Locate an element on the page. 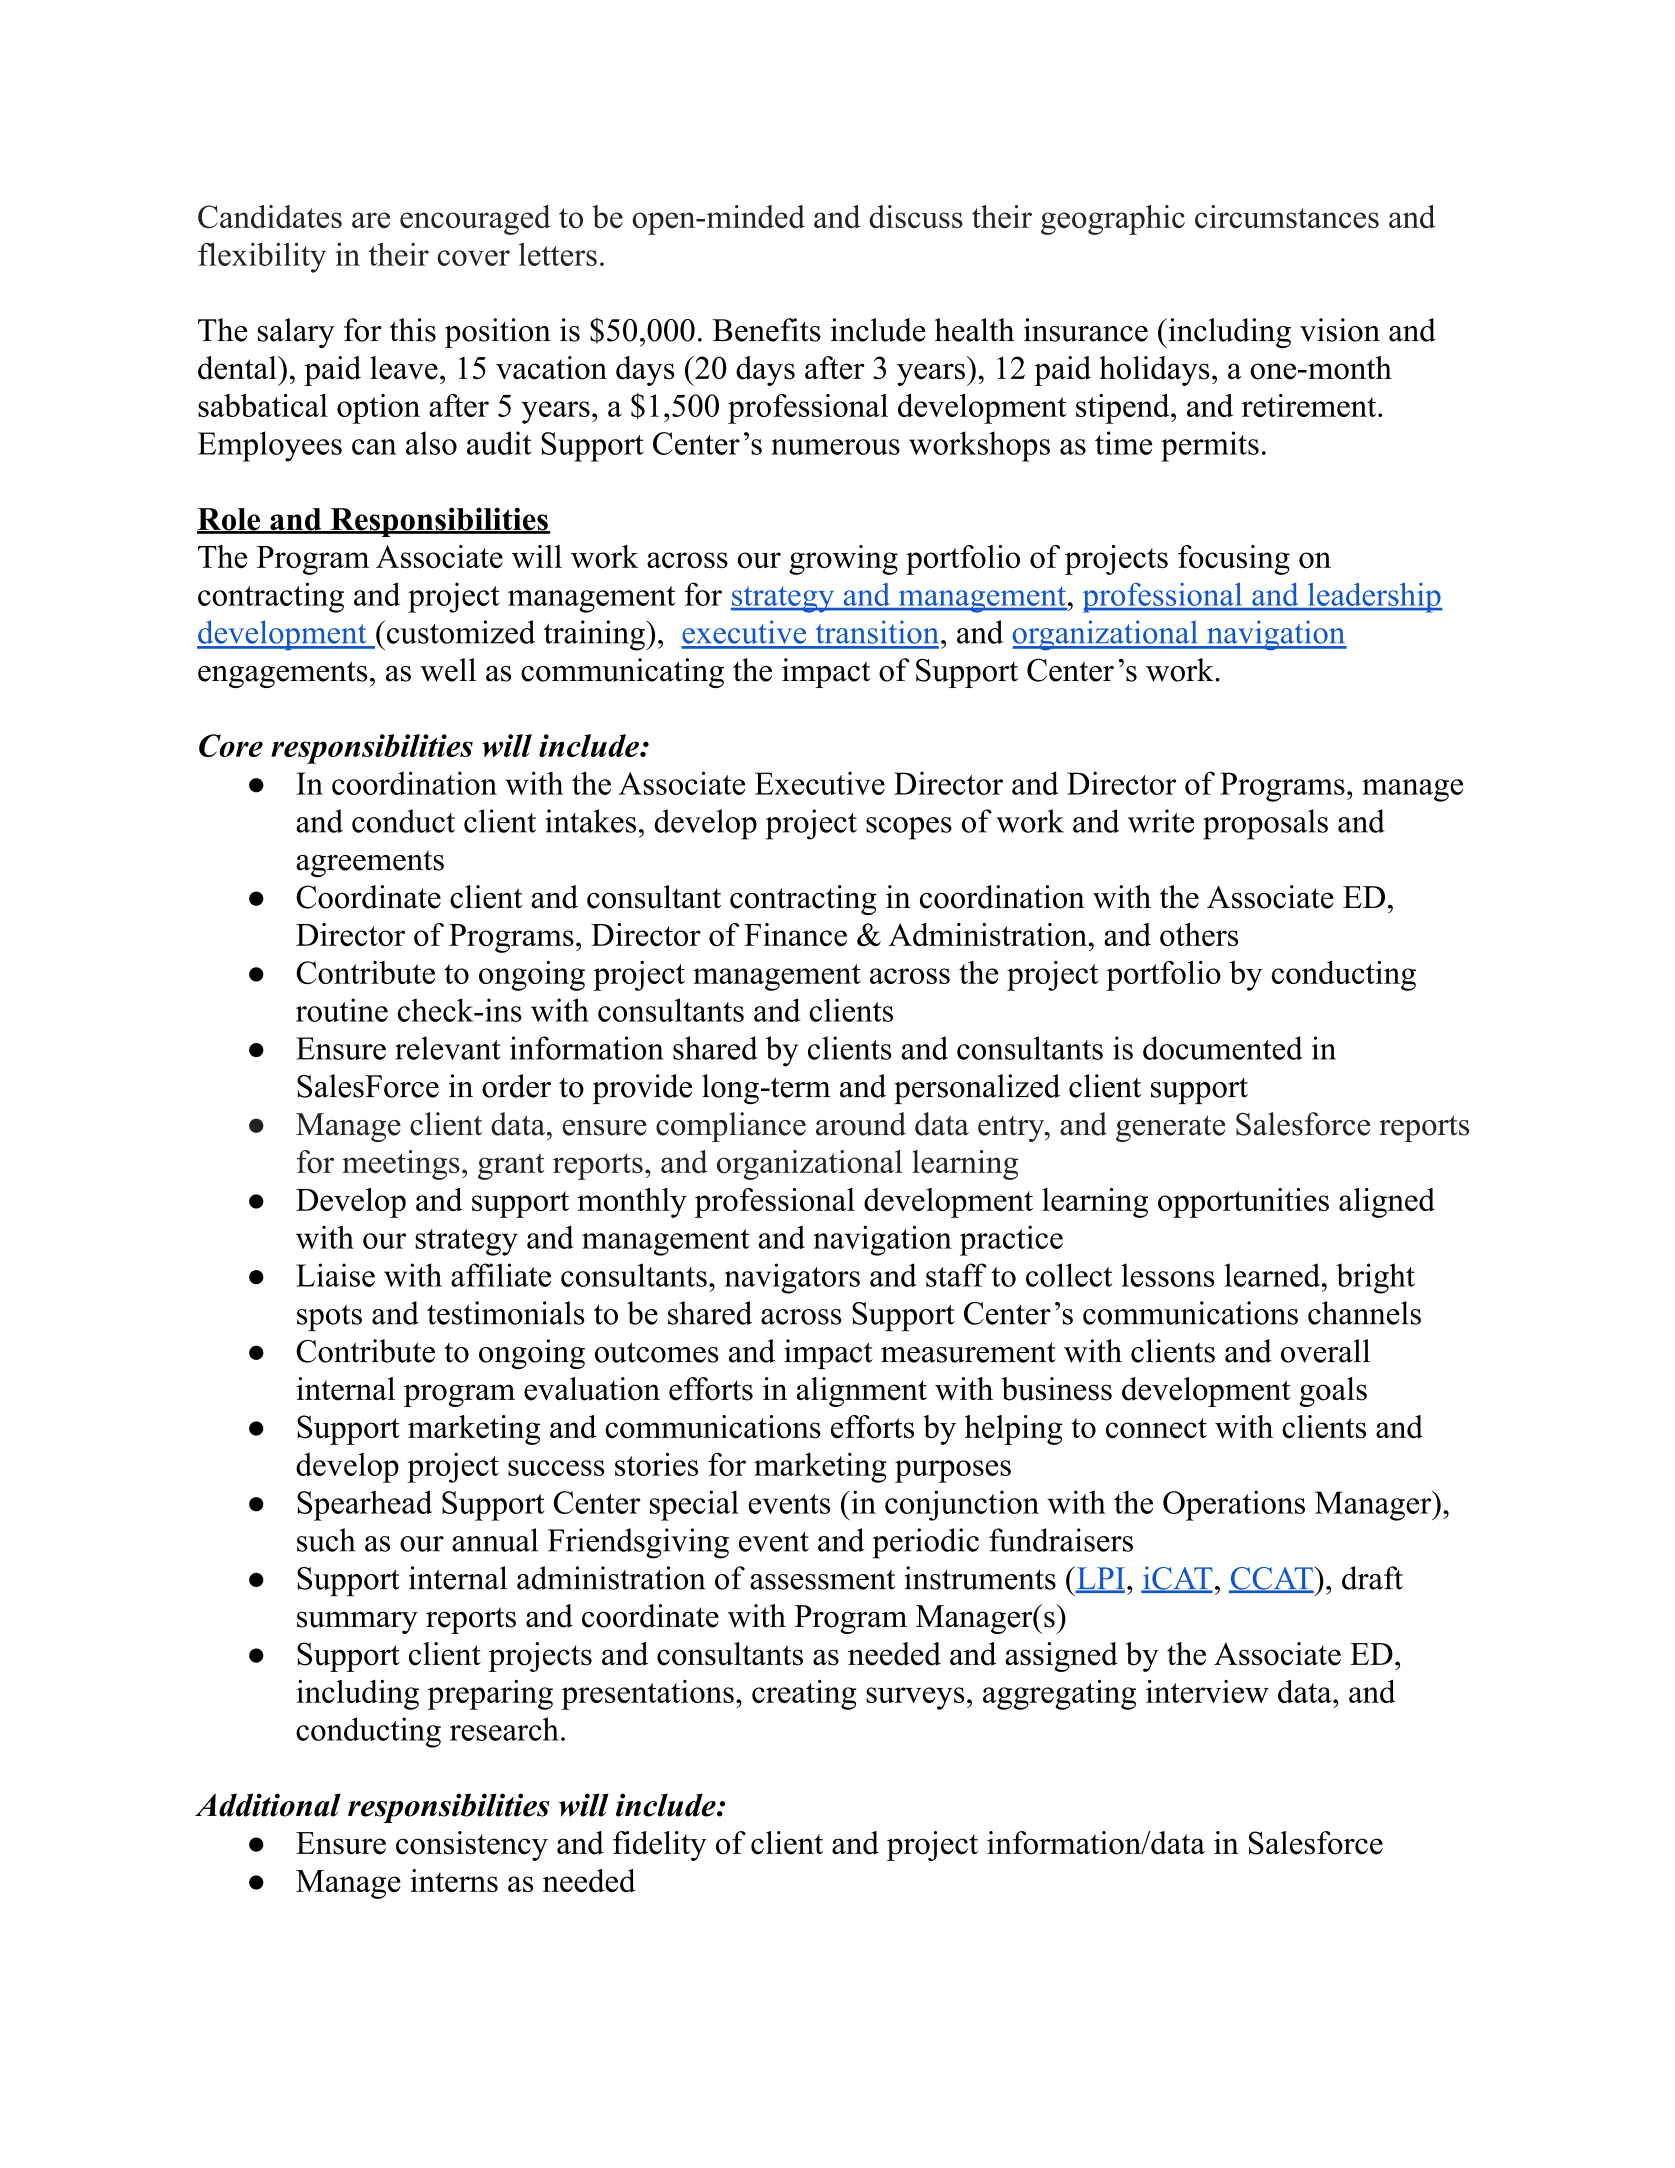 This image has height=2168, width=1675. scopes is located at coordinates (909, 828).
